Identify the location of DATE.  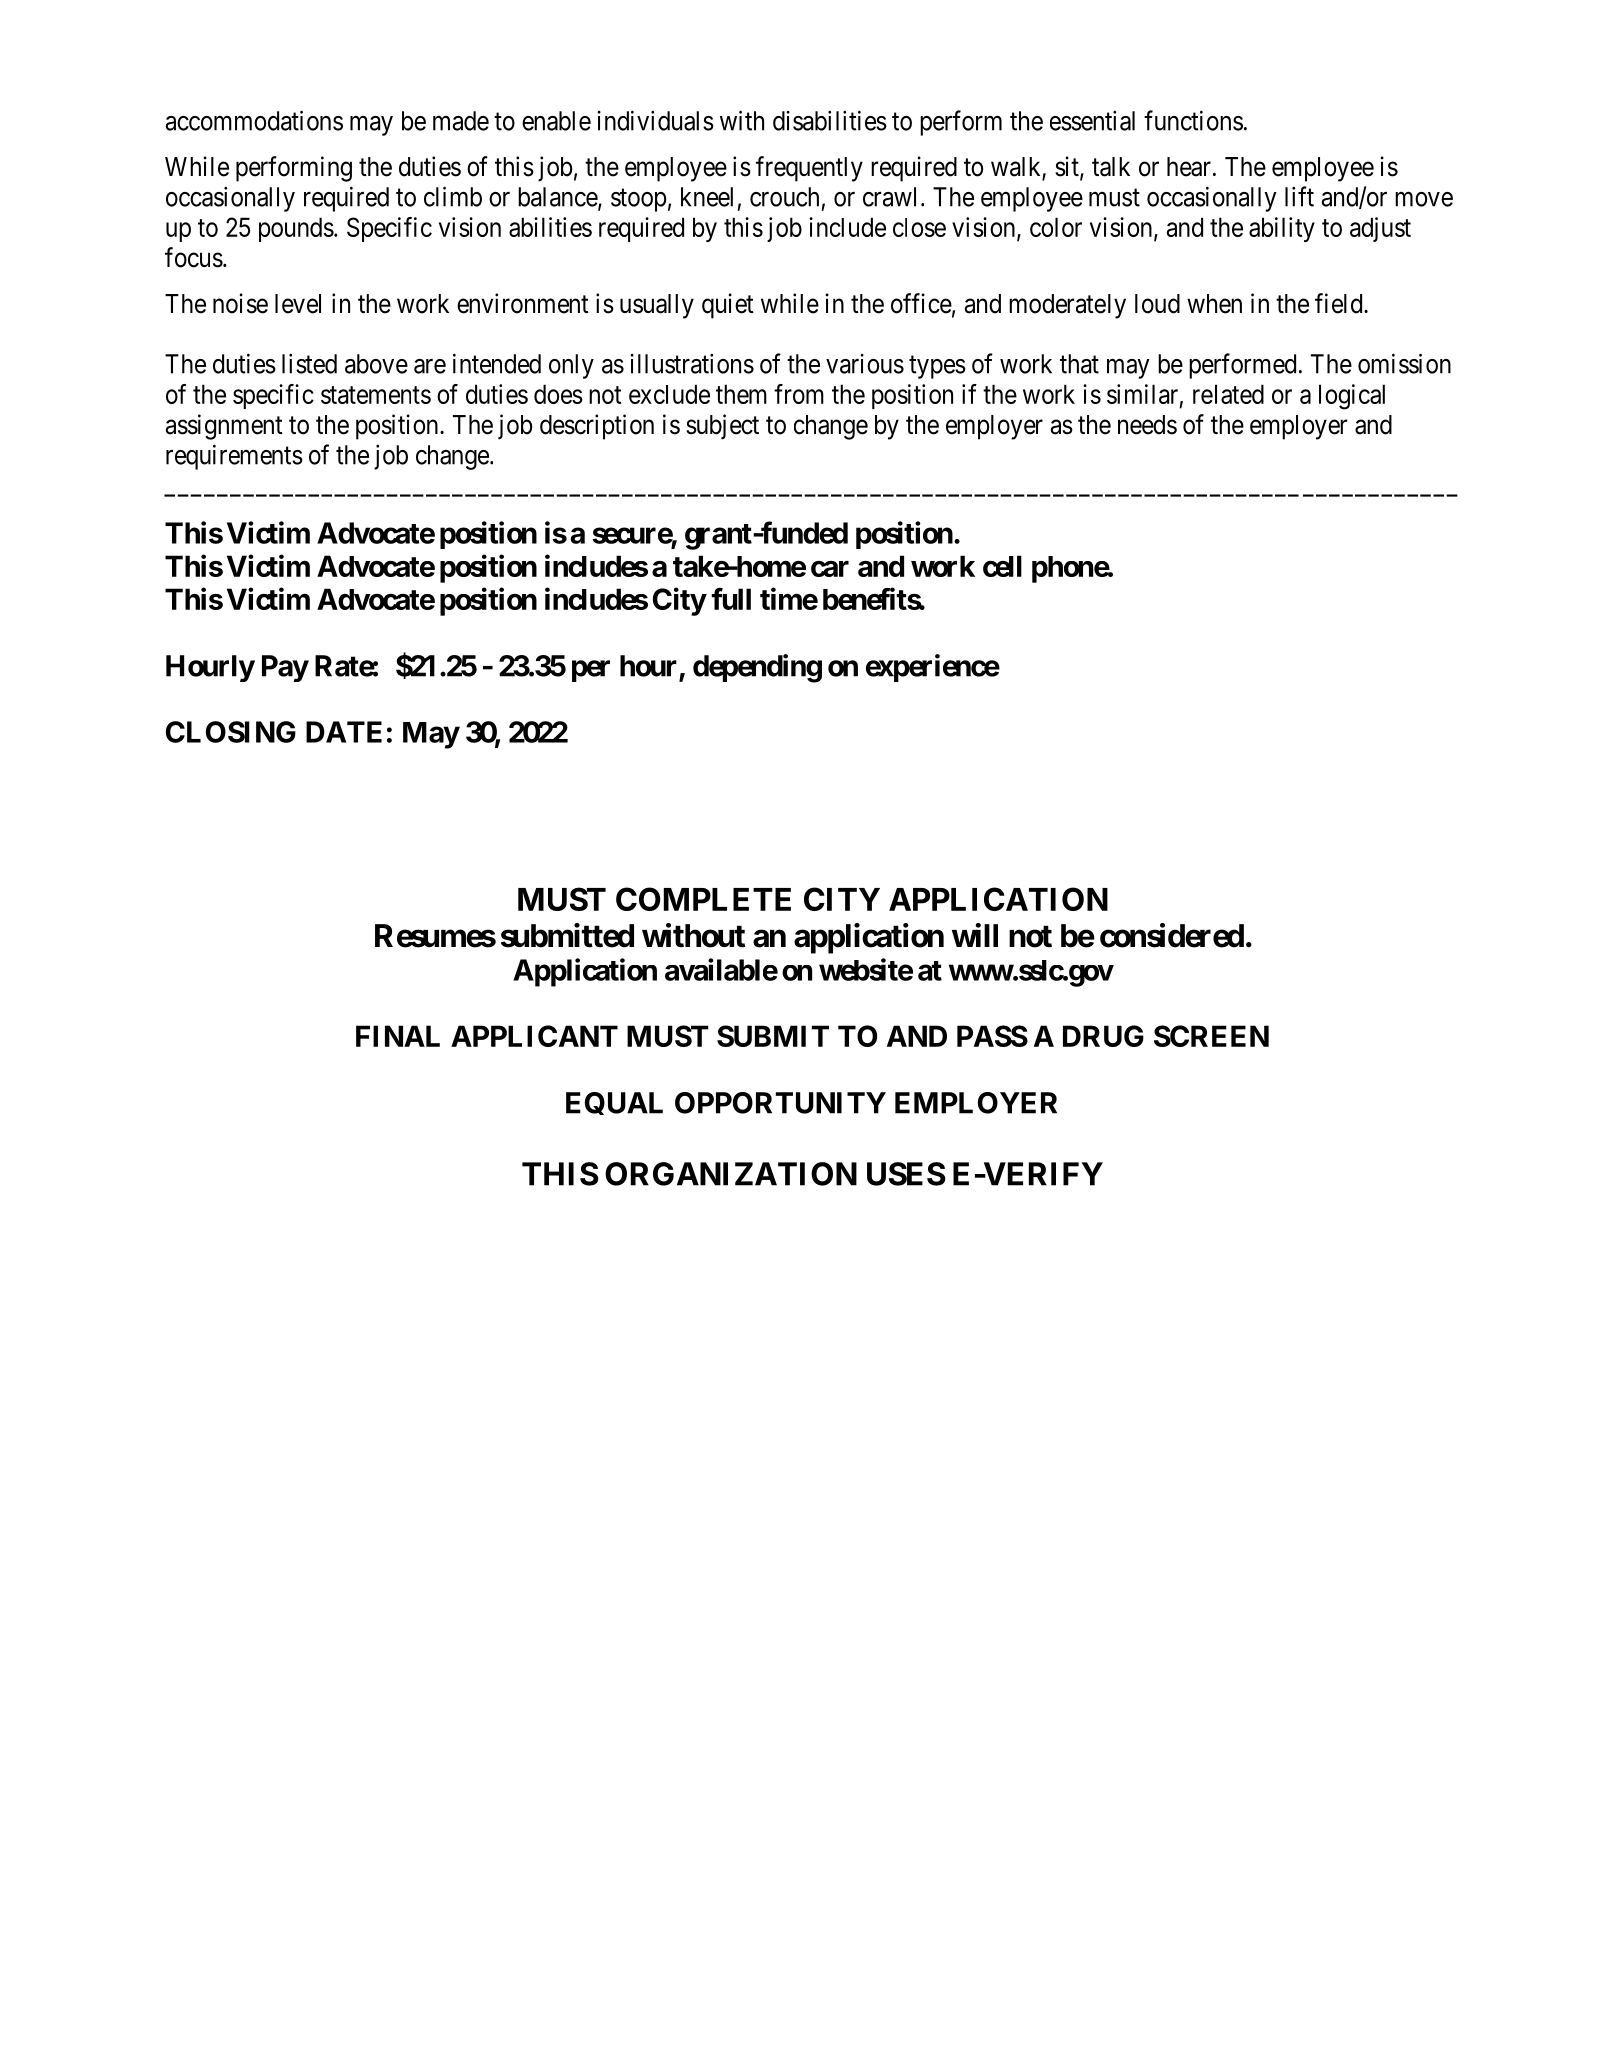
(344, 732).
